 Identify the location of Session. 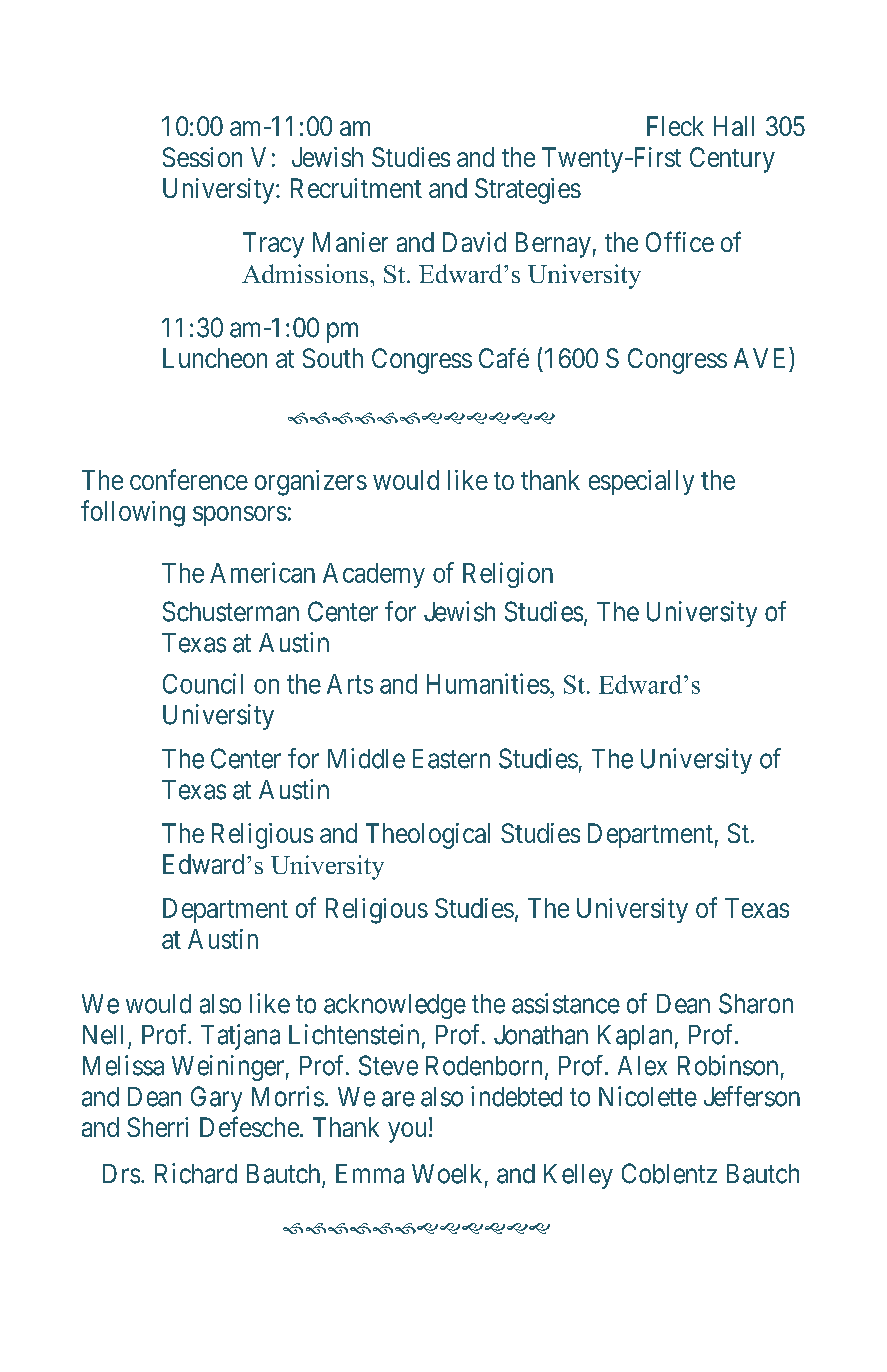
(202, 157).
